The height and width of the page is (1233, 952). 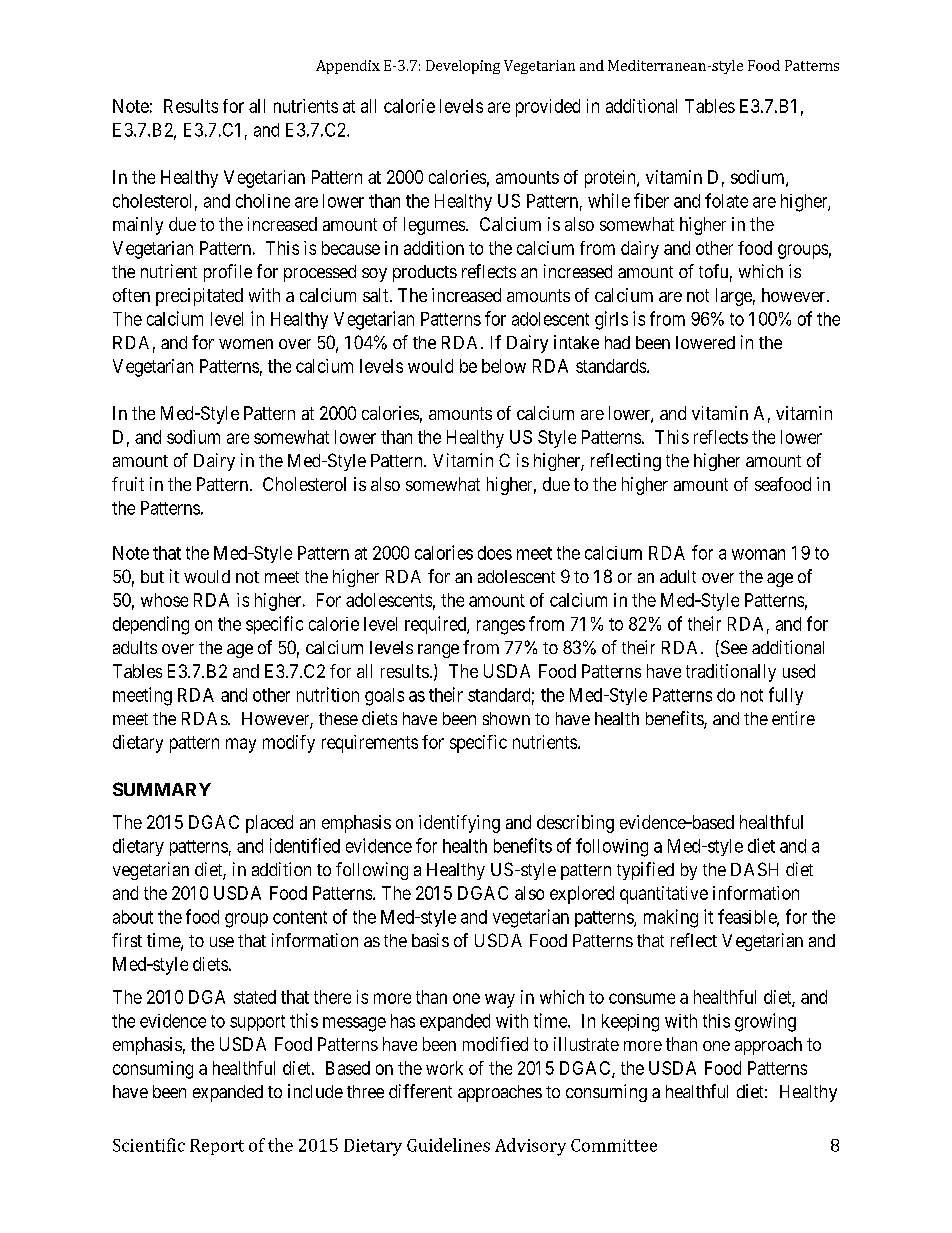 I want to click on below, so click(x=504, y=366).
